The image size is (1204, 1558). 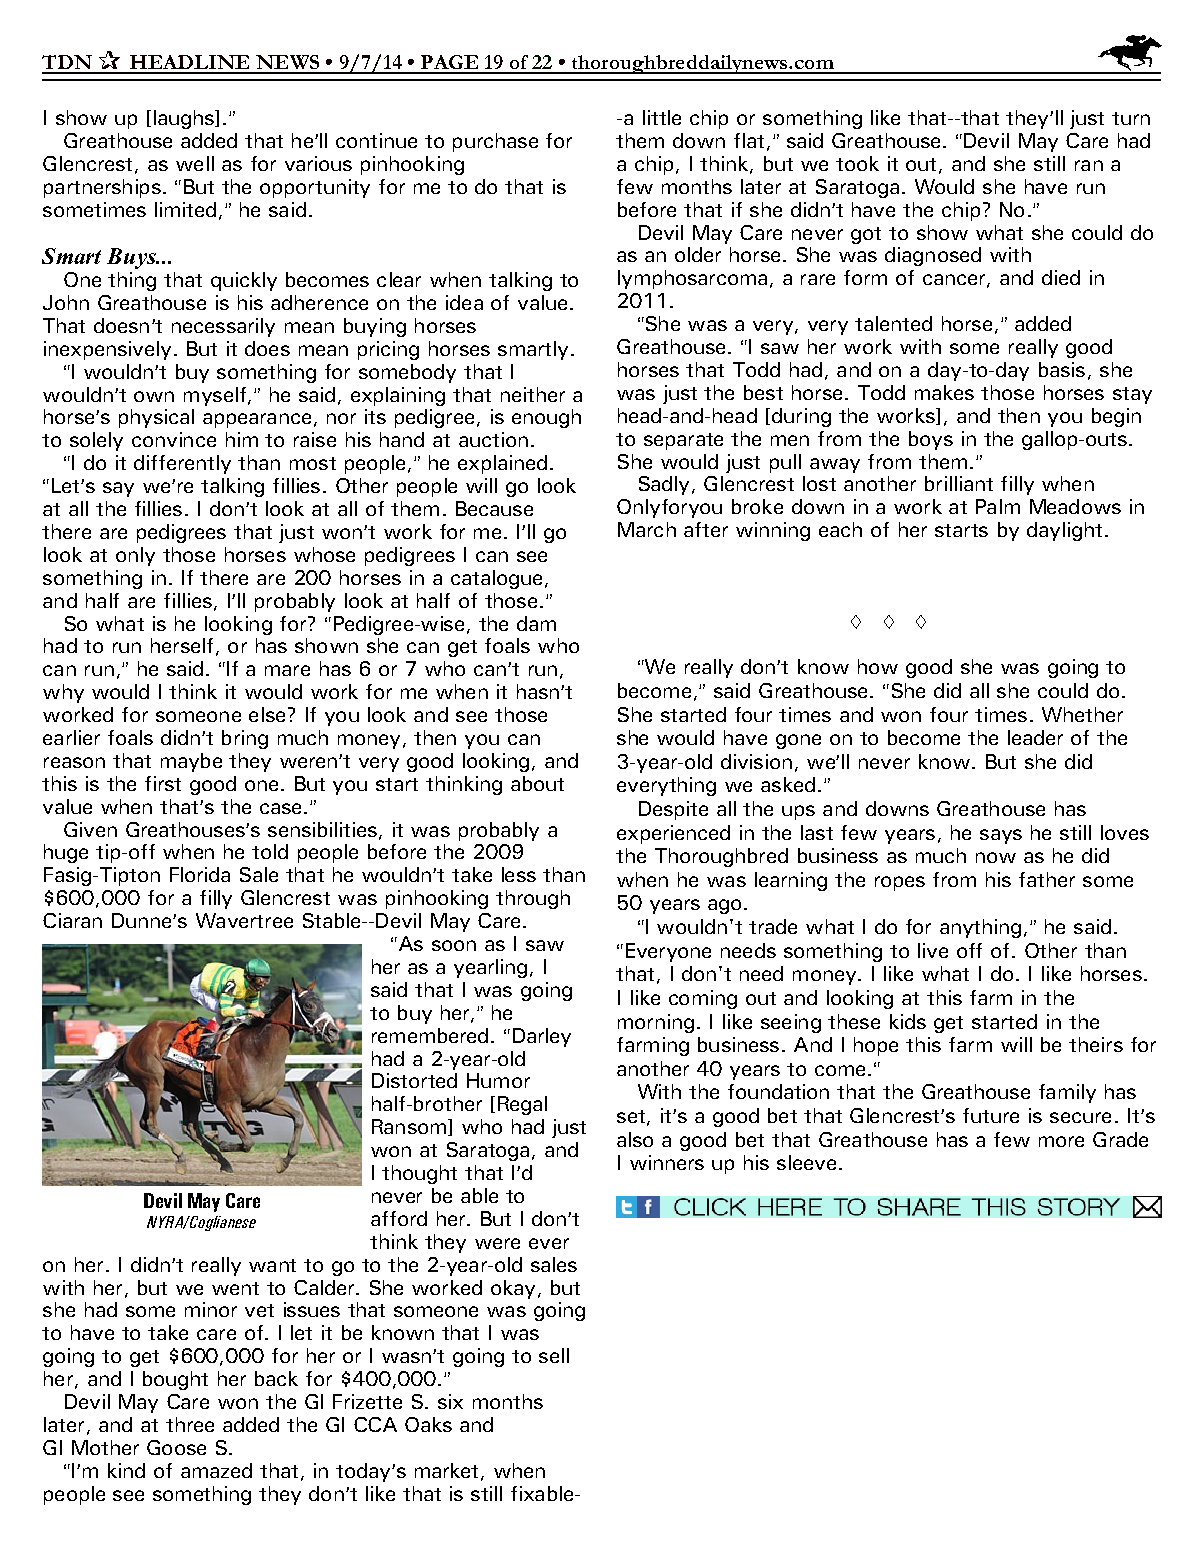 I want to click on three, so click(x=190, y=1424).
